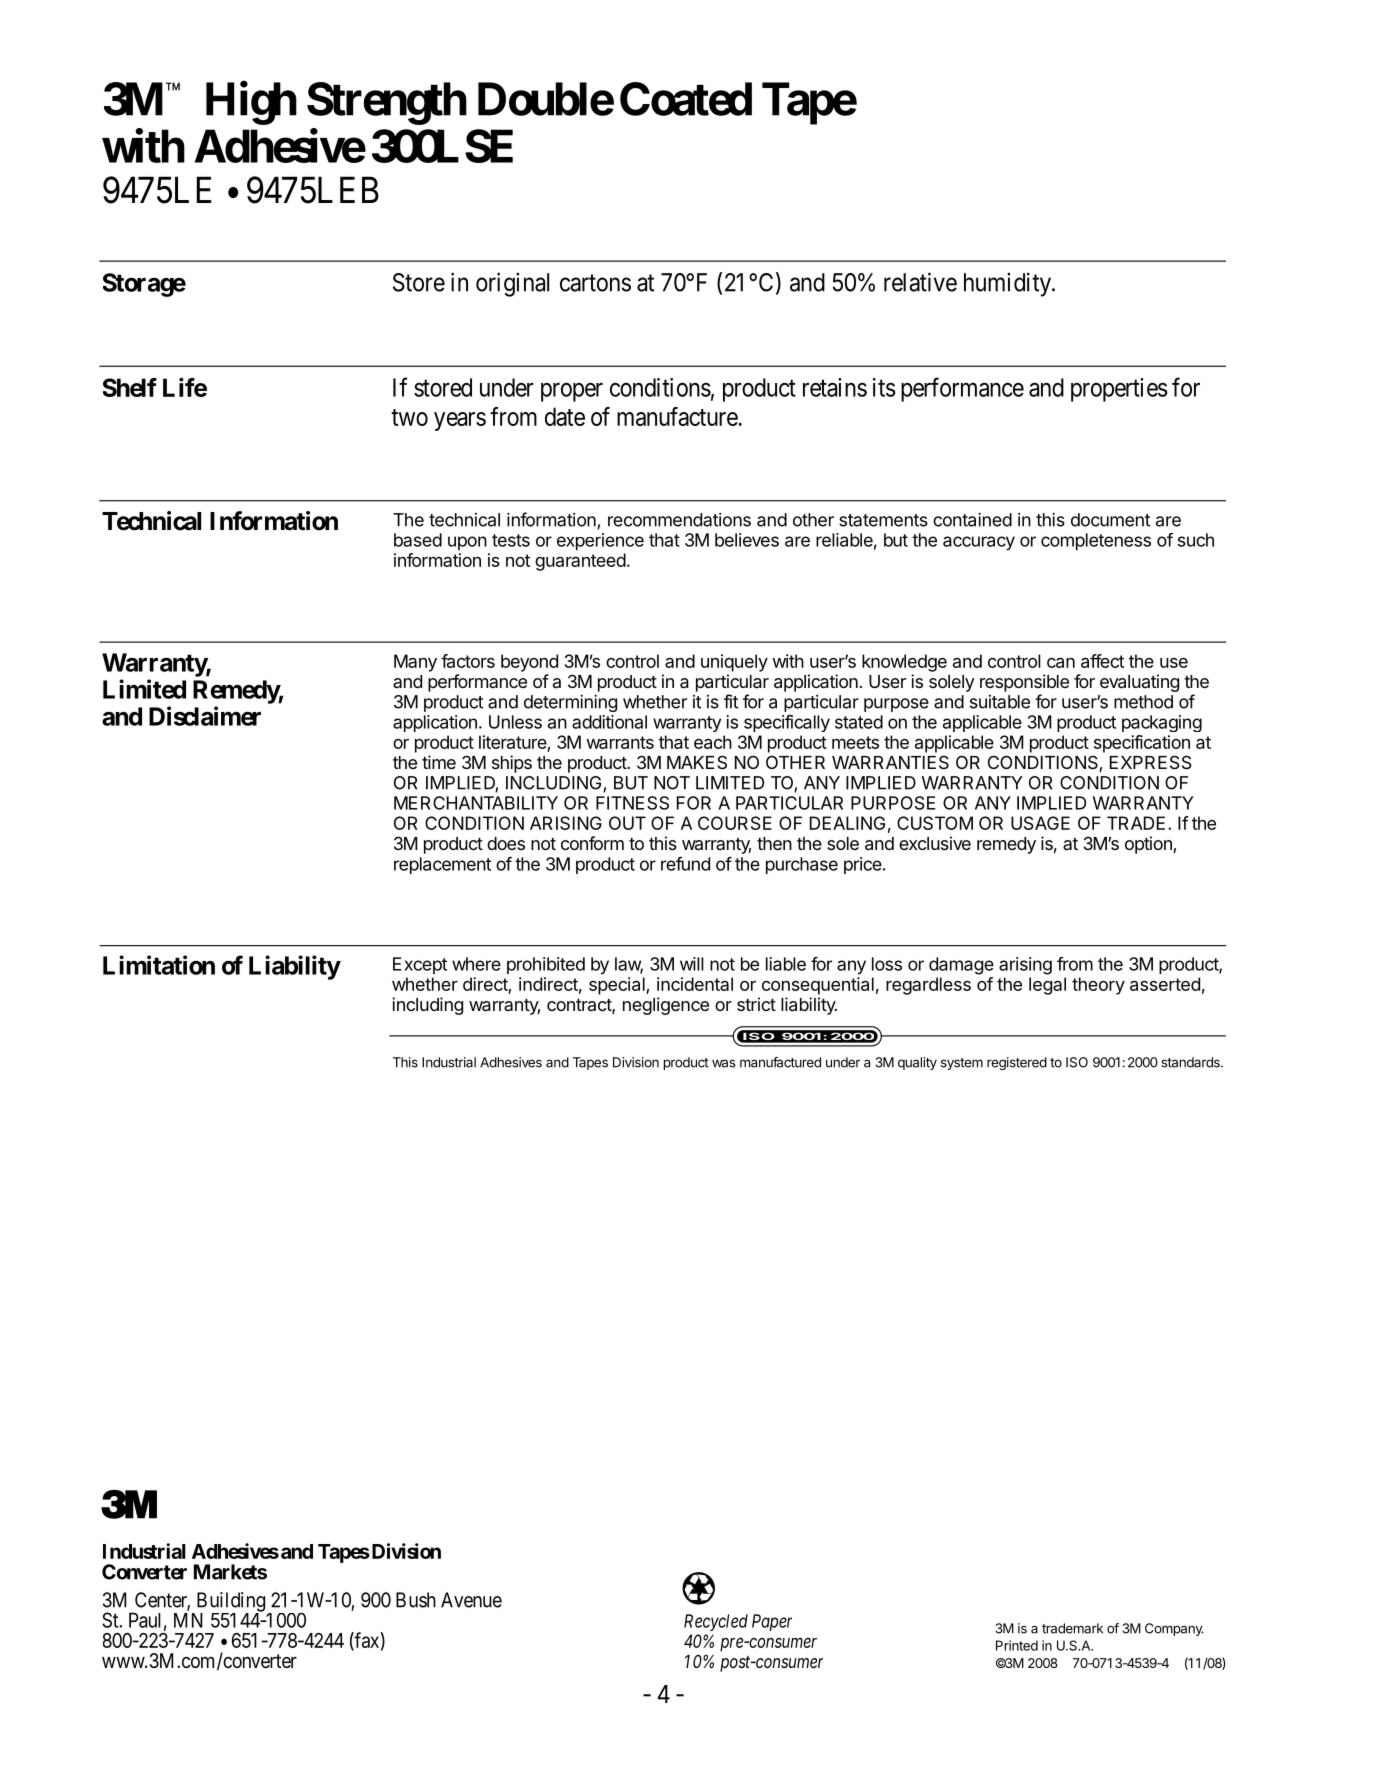 The image size is (1379, 1784). I want to click on based, so click(418, 540).
